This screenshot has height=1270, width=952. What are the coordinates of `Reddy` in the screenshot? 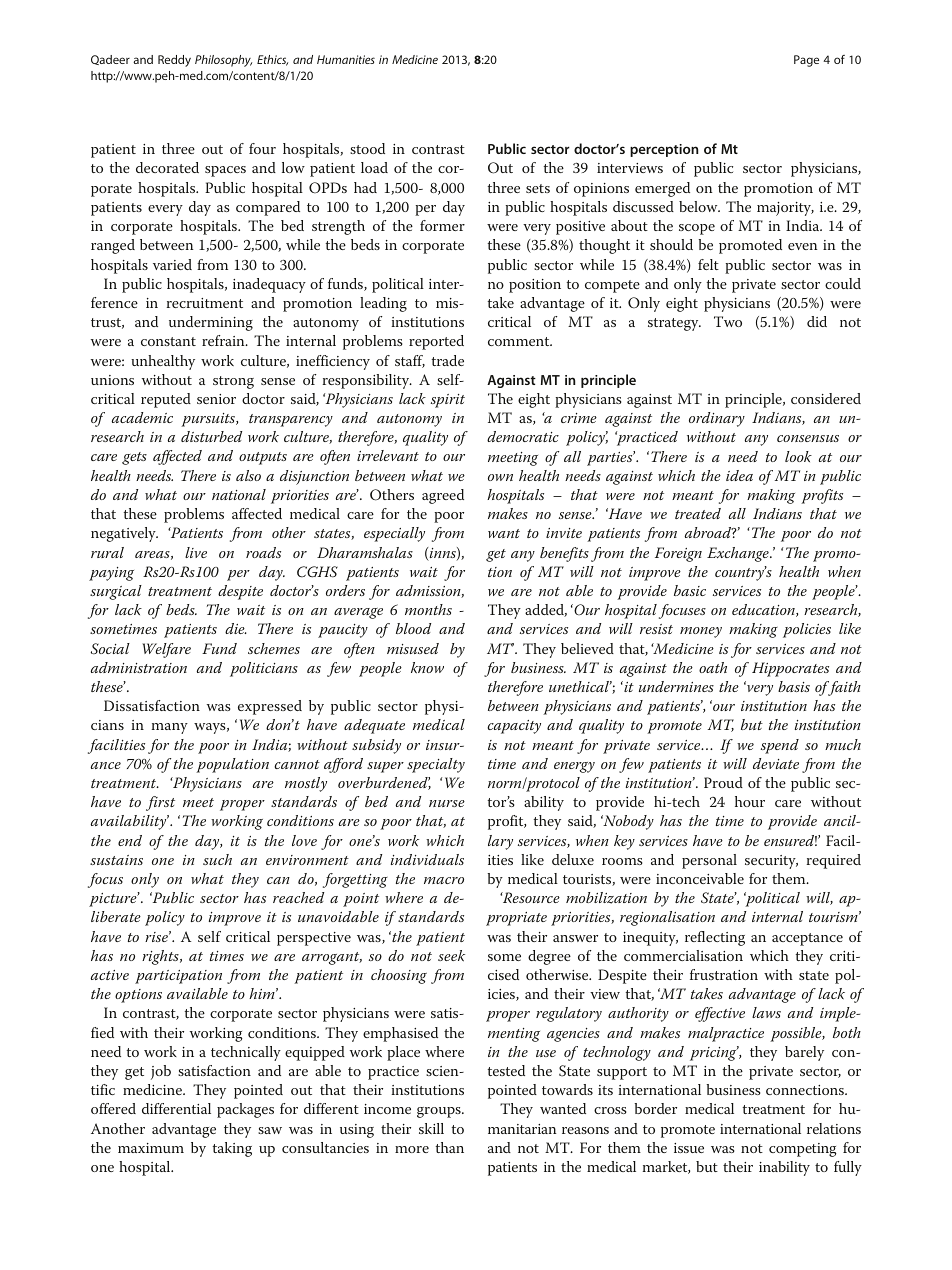 It's located at (174, 61).
